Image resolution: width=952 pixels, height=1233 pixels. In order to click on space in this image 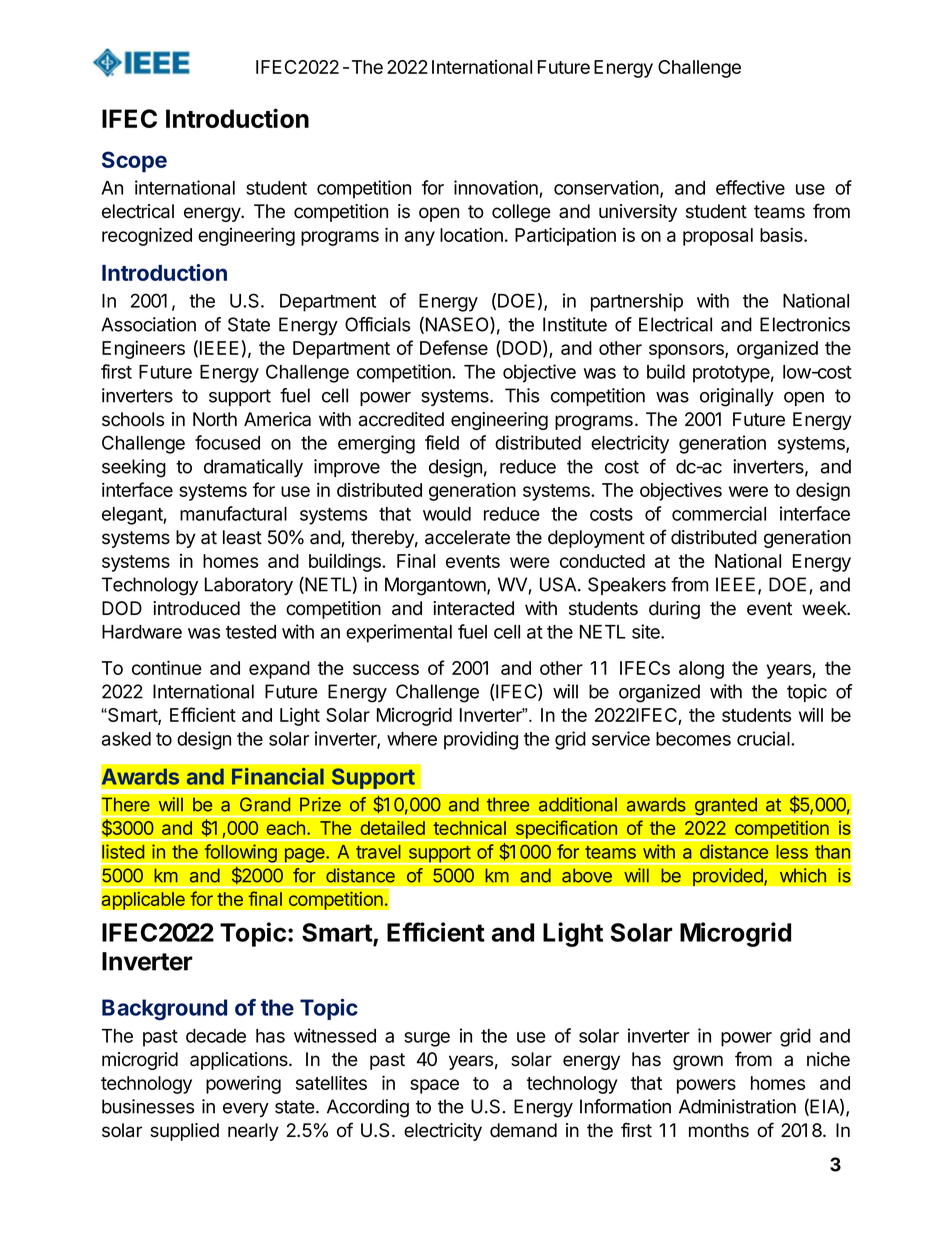, I will do `click(434, 1086)`.
